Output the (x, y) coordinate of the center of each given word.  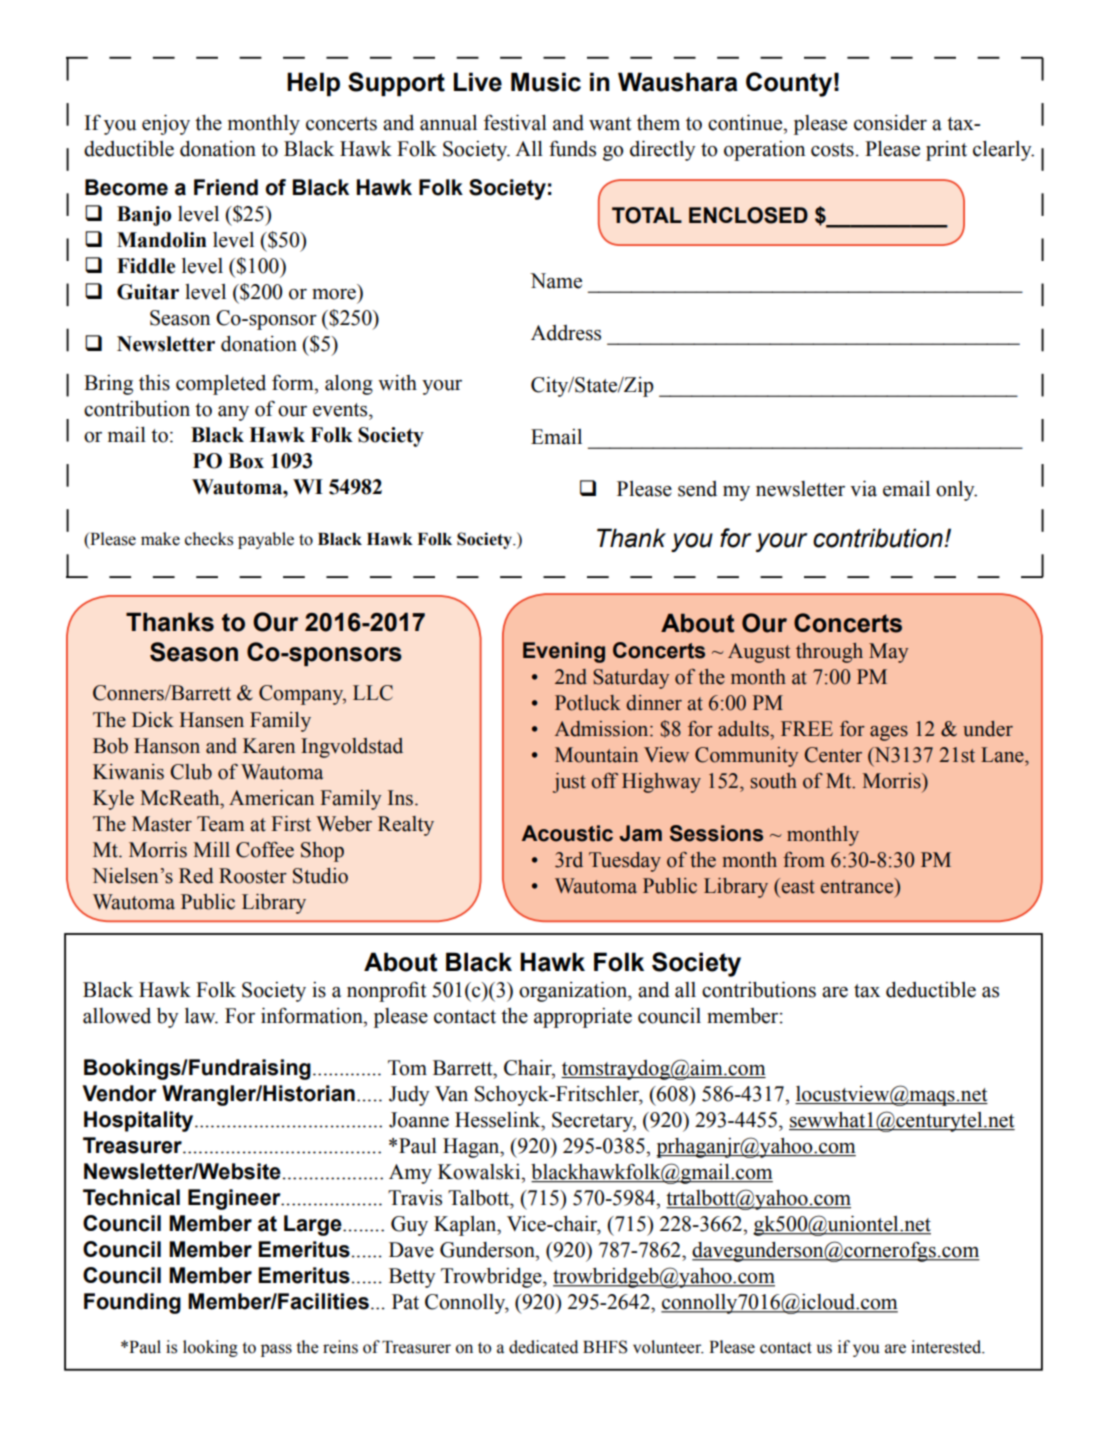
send (697, 489)
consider (890, 123)
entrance (858, 886)
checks (209, 539)
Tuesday (625, 862)
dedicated (543, 1347)
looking (210, 1348)
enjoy (166, 124)
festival (515, 122)
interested (947, 1347)
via (863, 488)
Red (196, 876)
